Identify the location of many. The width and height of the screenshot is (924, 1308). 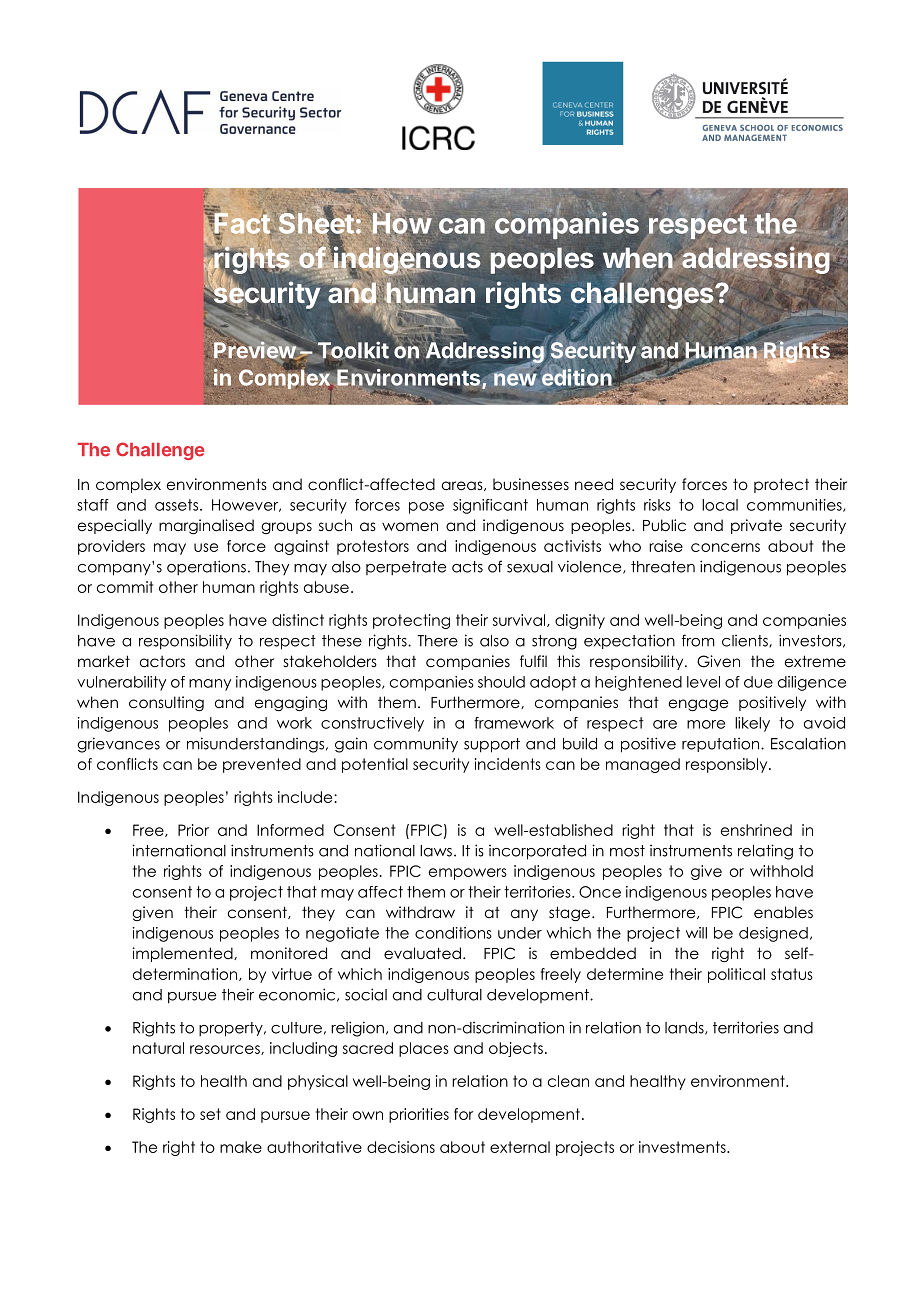
(210, 685).
